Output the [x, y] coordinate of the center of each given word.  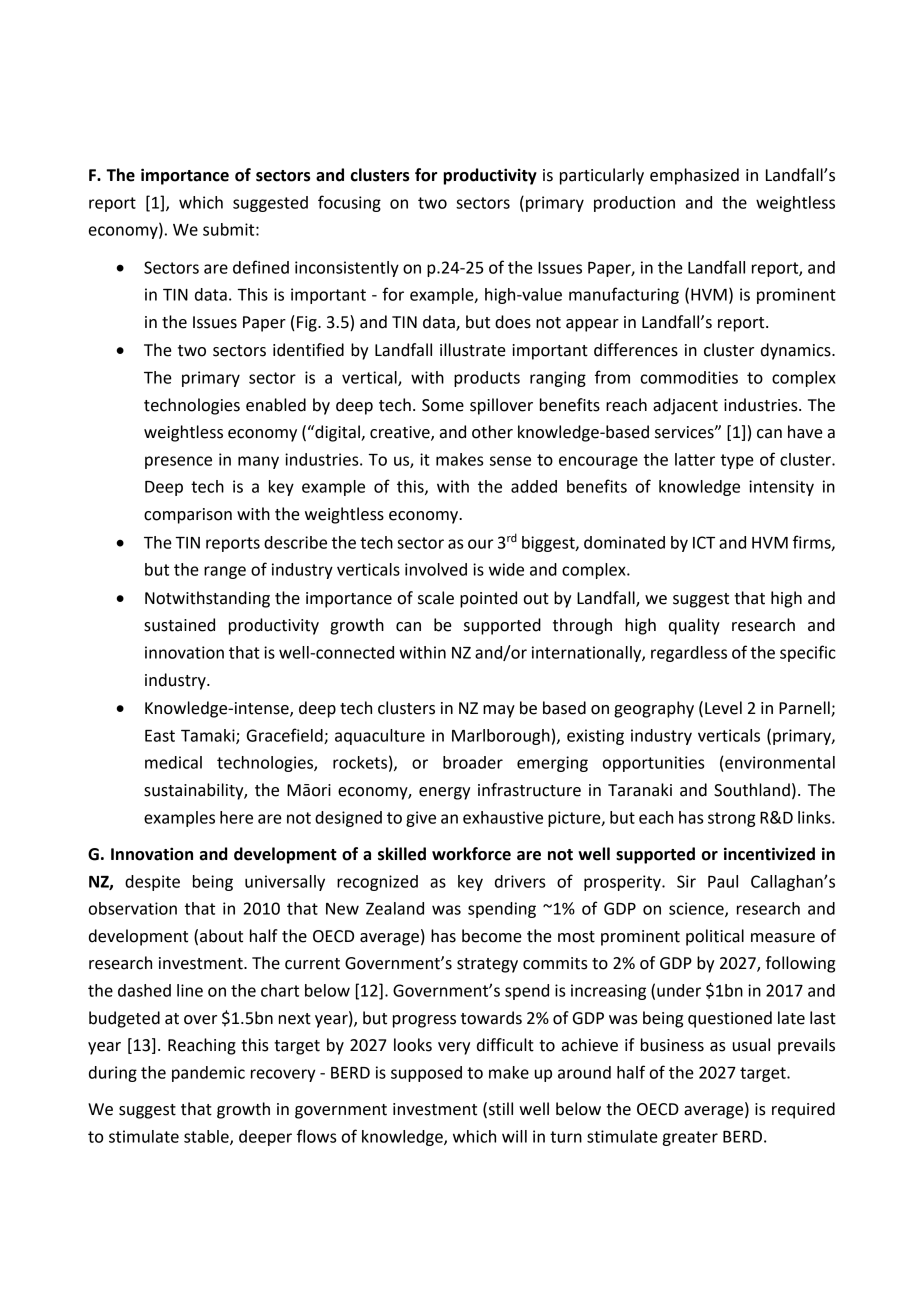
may [499, 711]
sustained [179, 625]
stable [207, 1137]
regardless [689, 654]
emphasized [694, 176]
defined [261, 267]
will [514, 1136]
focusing [349, 203]
